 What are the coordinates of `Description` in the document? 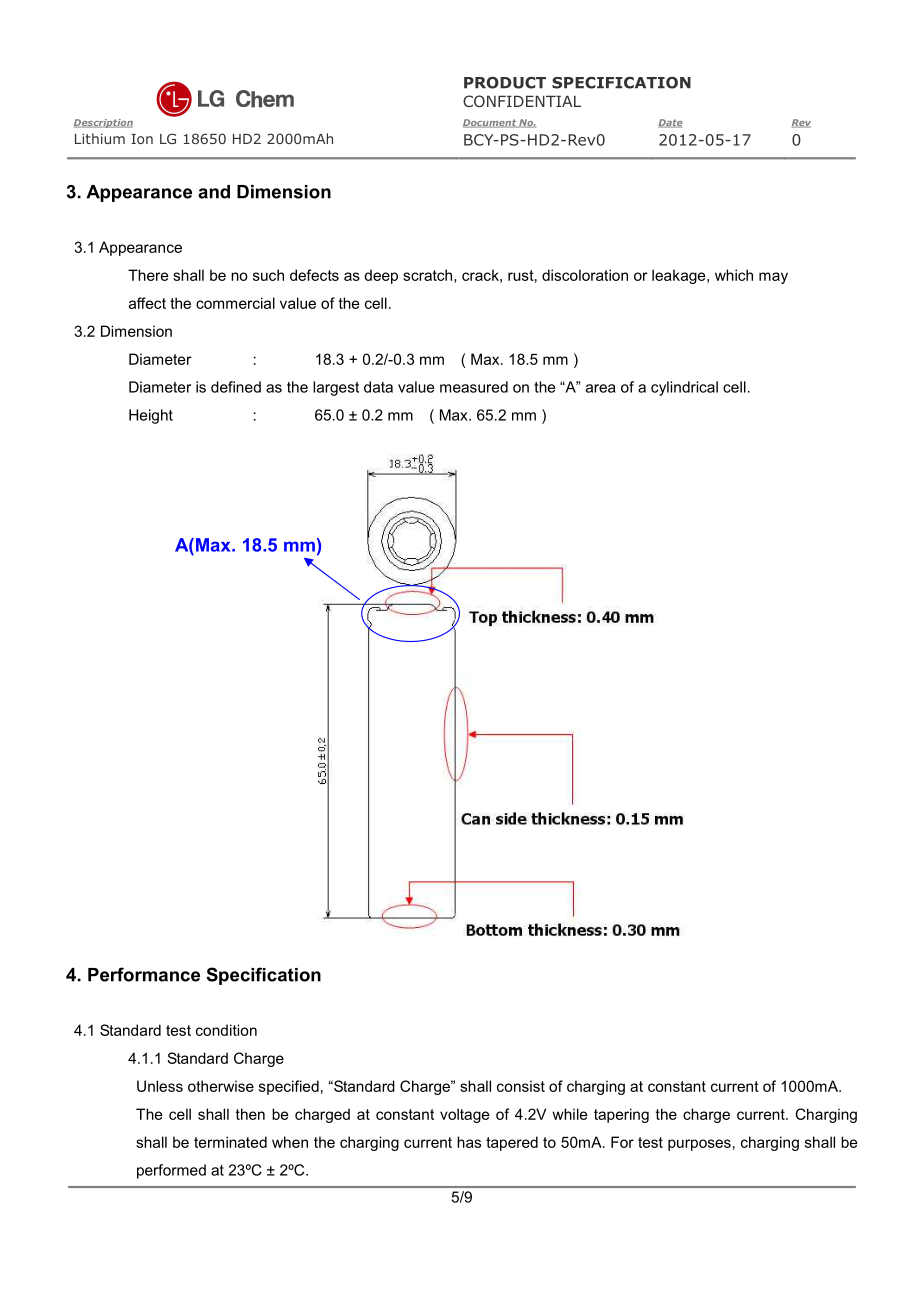 It's located at (103, 123).
